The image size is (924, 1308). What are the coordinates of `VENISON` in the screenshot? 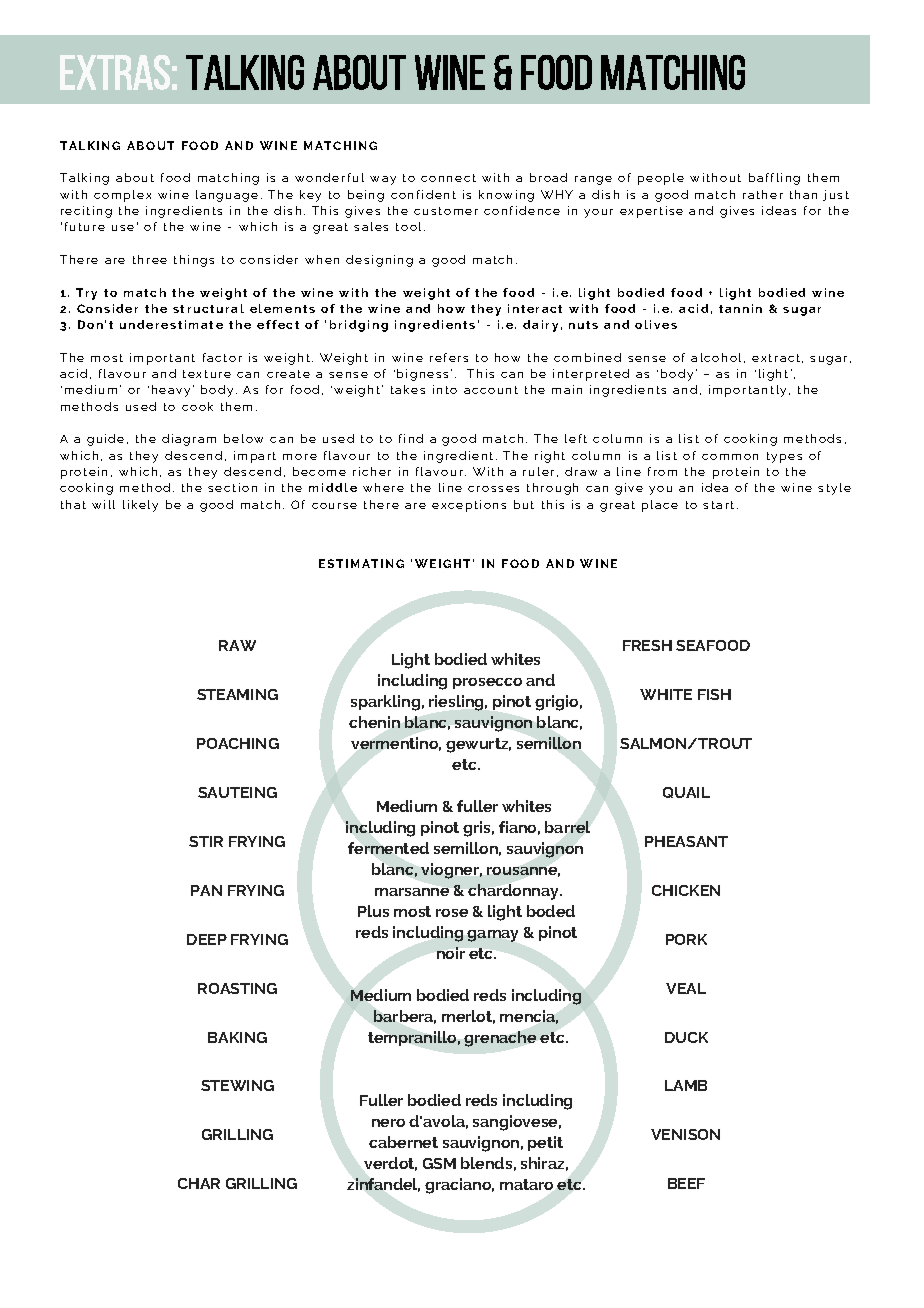 It's located at (685, 1134).
